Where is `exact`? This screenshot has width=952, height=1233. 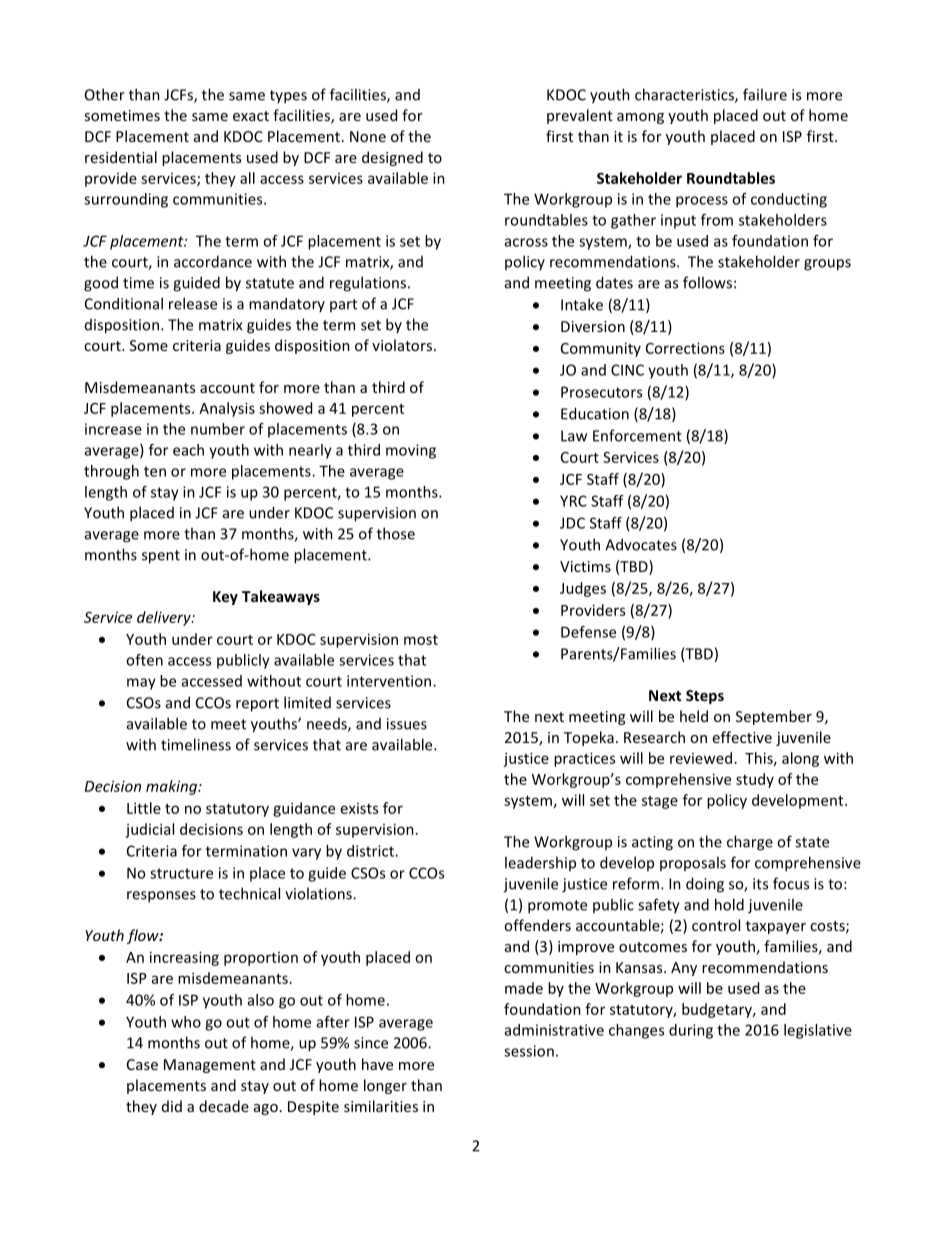 exact is located at coordinates (251, 116).
